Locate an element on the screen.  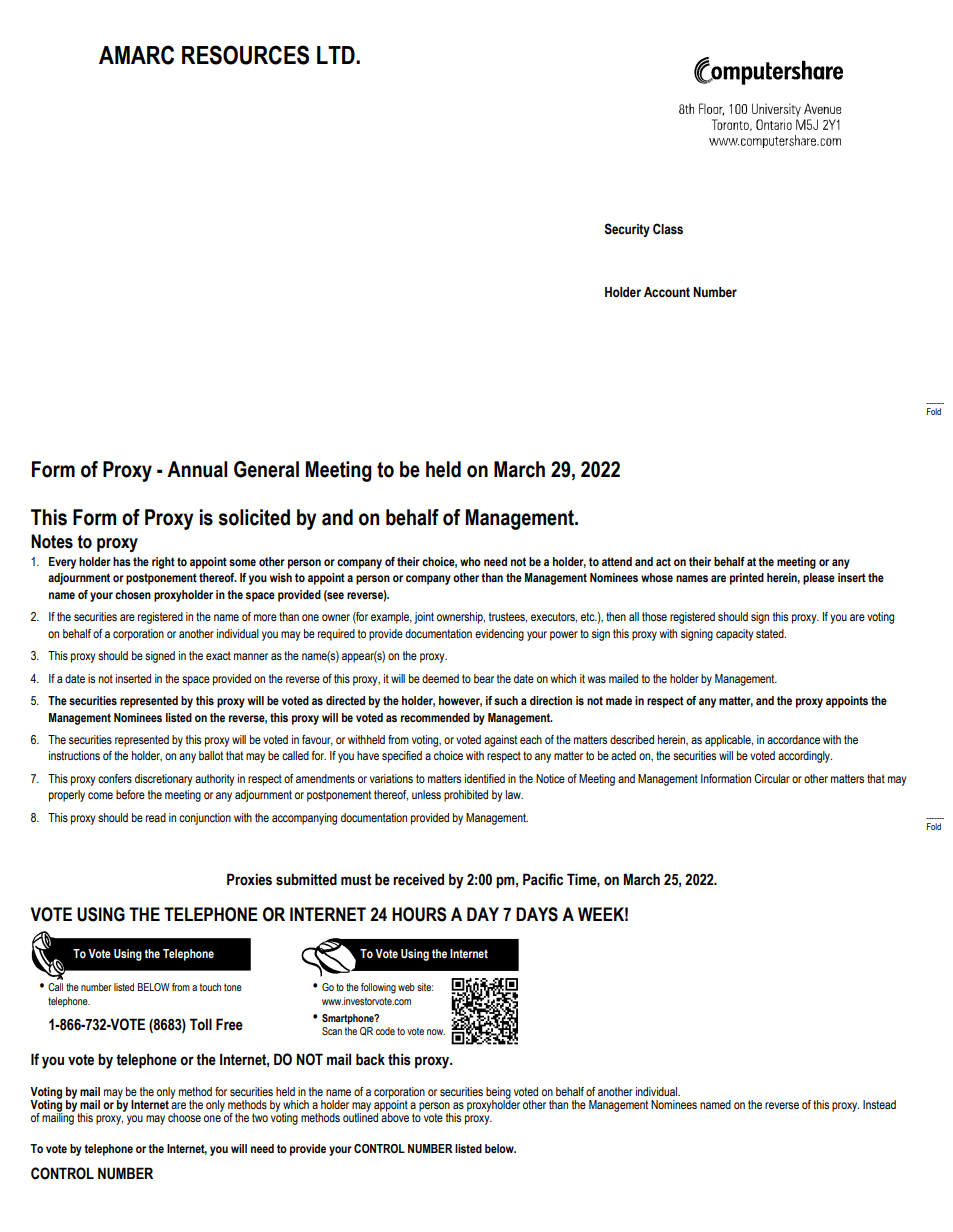
LTD is located at coordinates (337, 55).
